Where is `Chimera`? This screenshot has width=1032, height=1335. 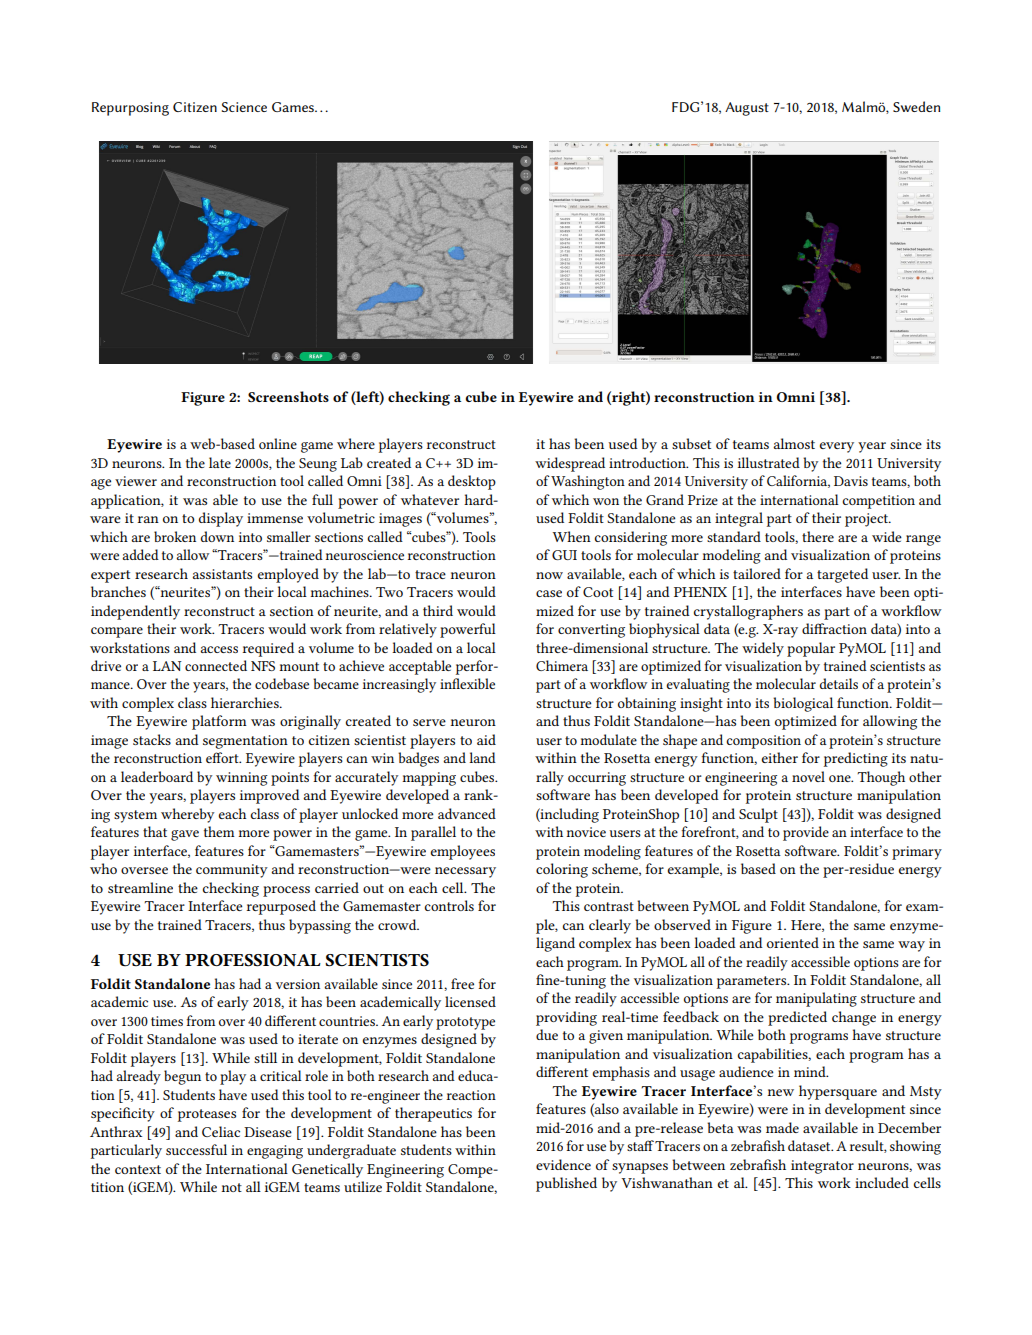
Chimera is located at coordinates (562, 665).
